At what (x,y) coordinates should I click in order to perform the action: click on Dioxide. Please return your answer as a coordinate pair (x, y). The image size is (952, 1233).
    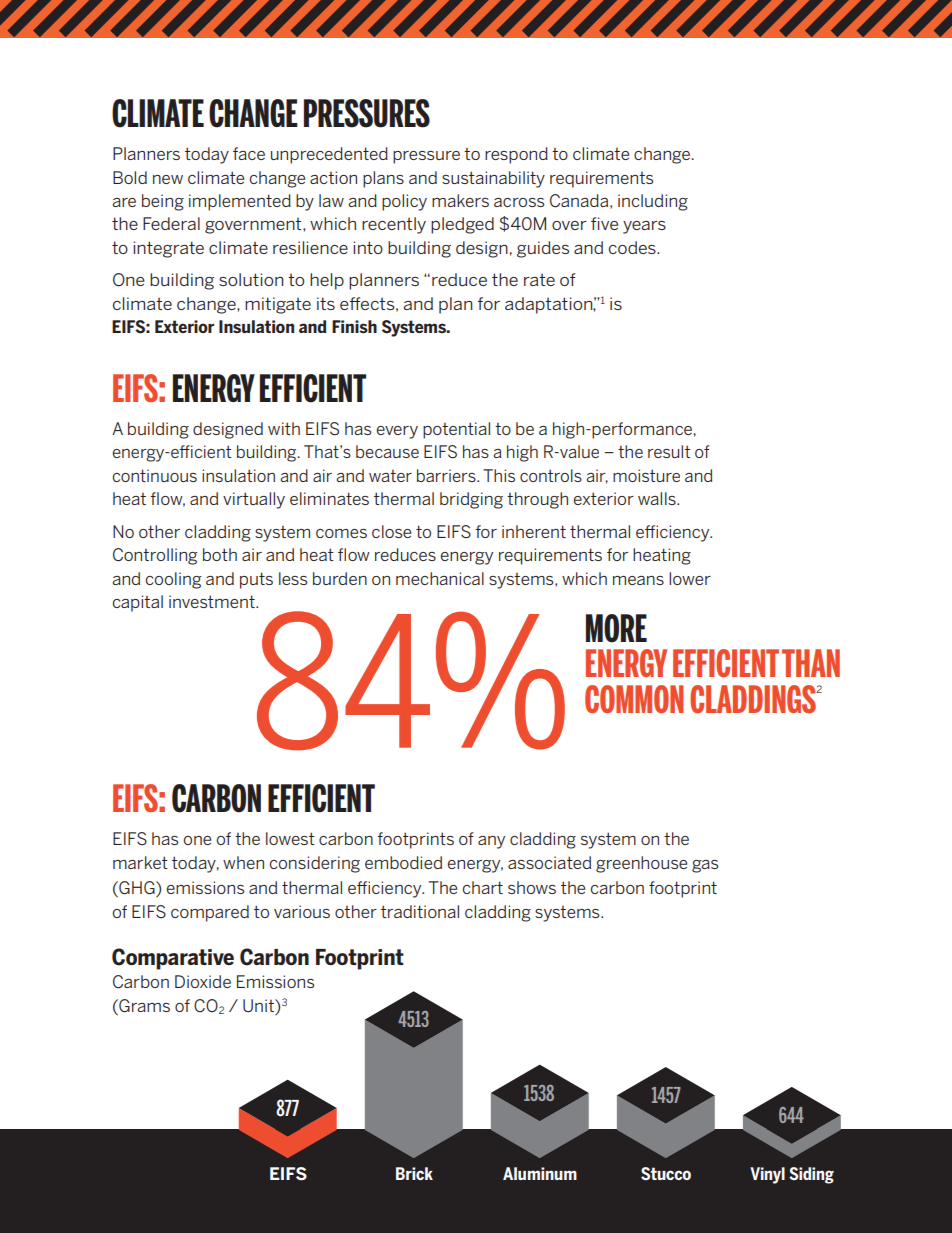
    Looking at the image, I should click on (203, 981).
